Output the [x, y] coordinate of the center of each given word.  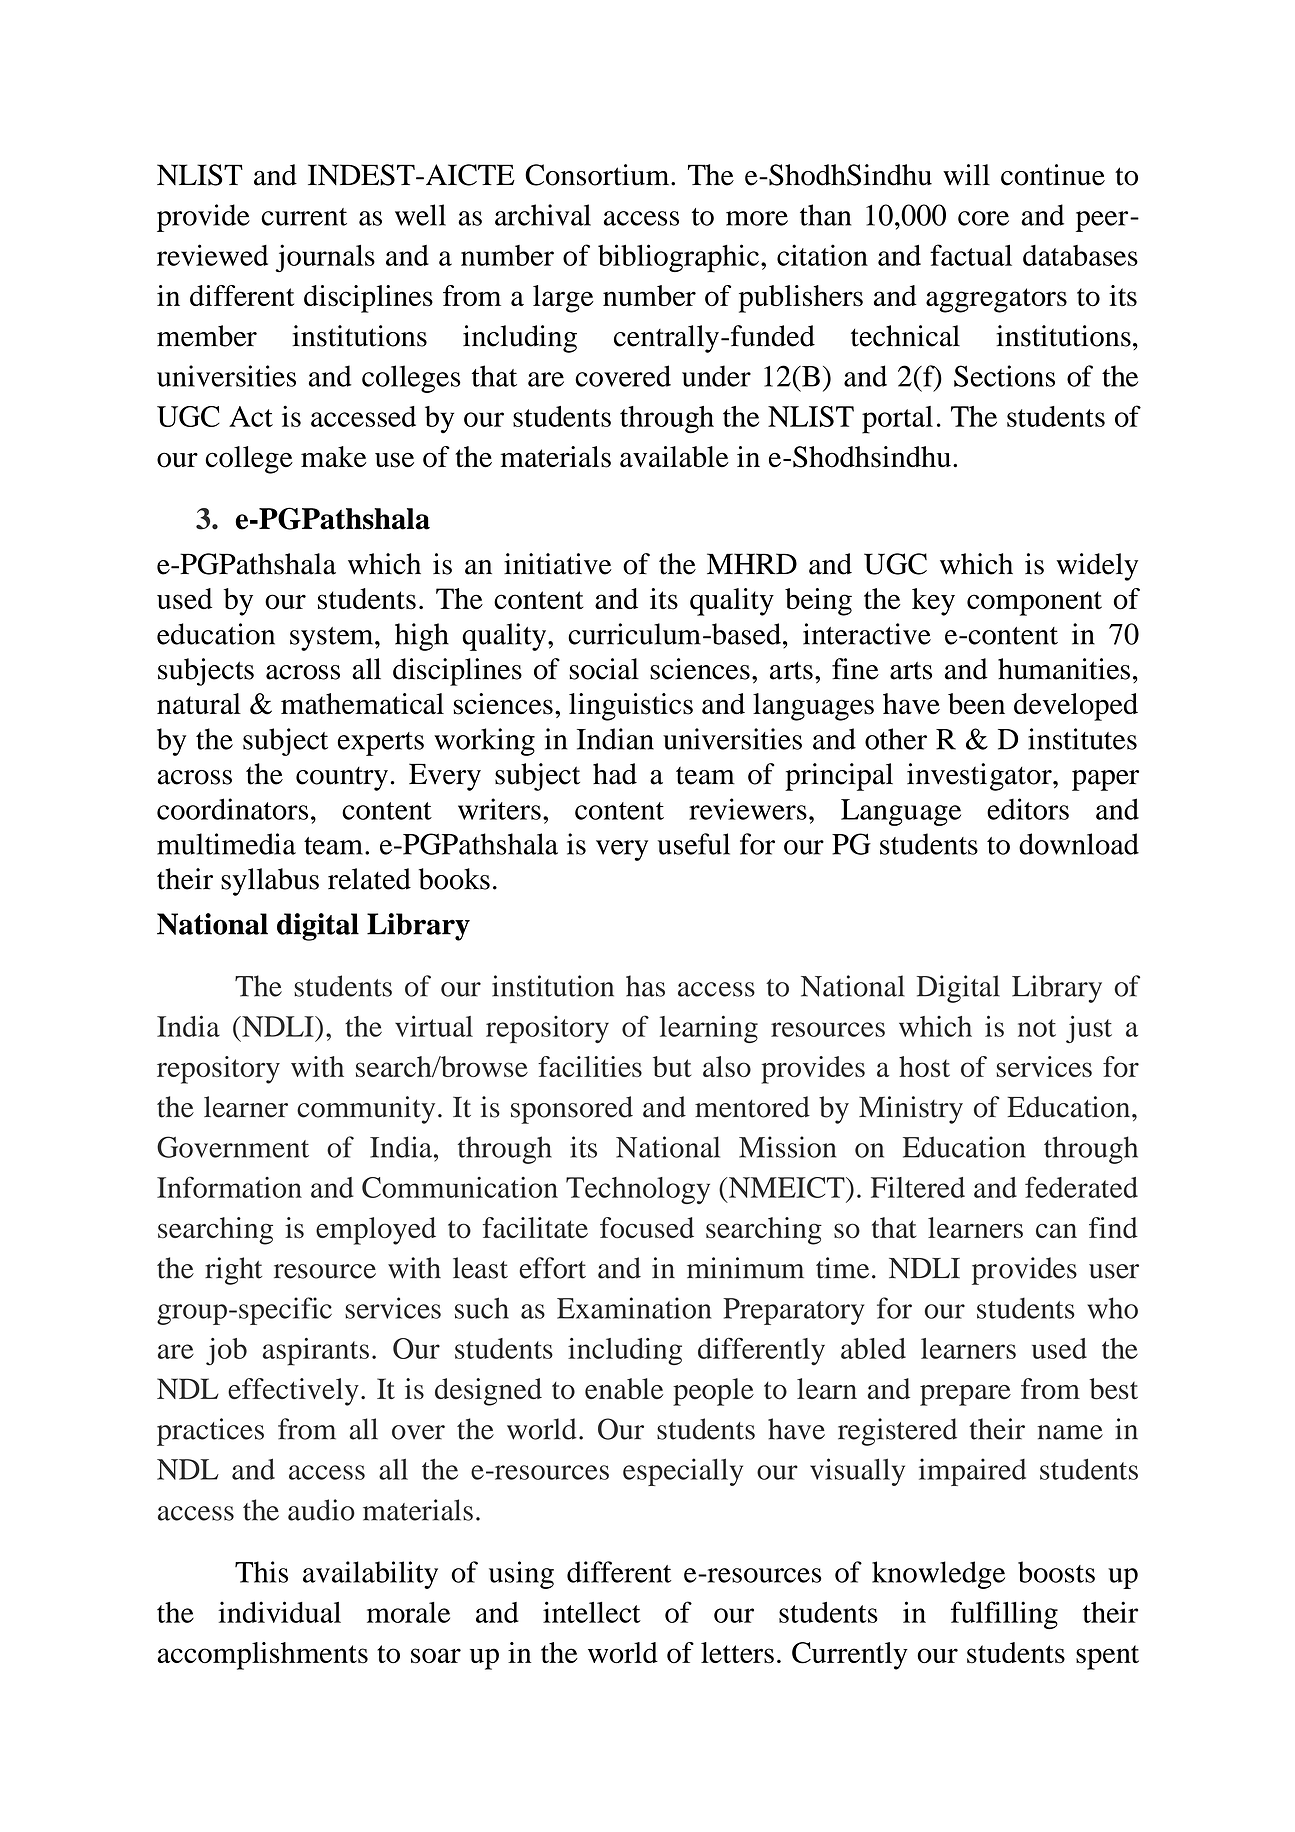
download [1079, 844]
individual [279, 1612]
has [645, 986]
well [420, 215]
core [983, 218]
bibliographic [678, 258]
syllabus [270, 882]
